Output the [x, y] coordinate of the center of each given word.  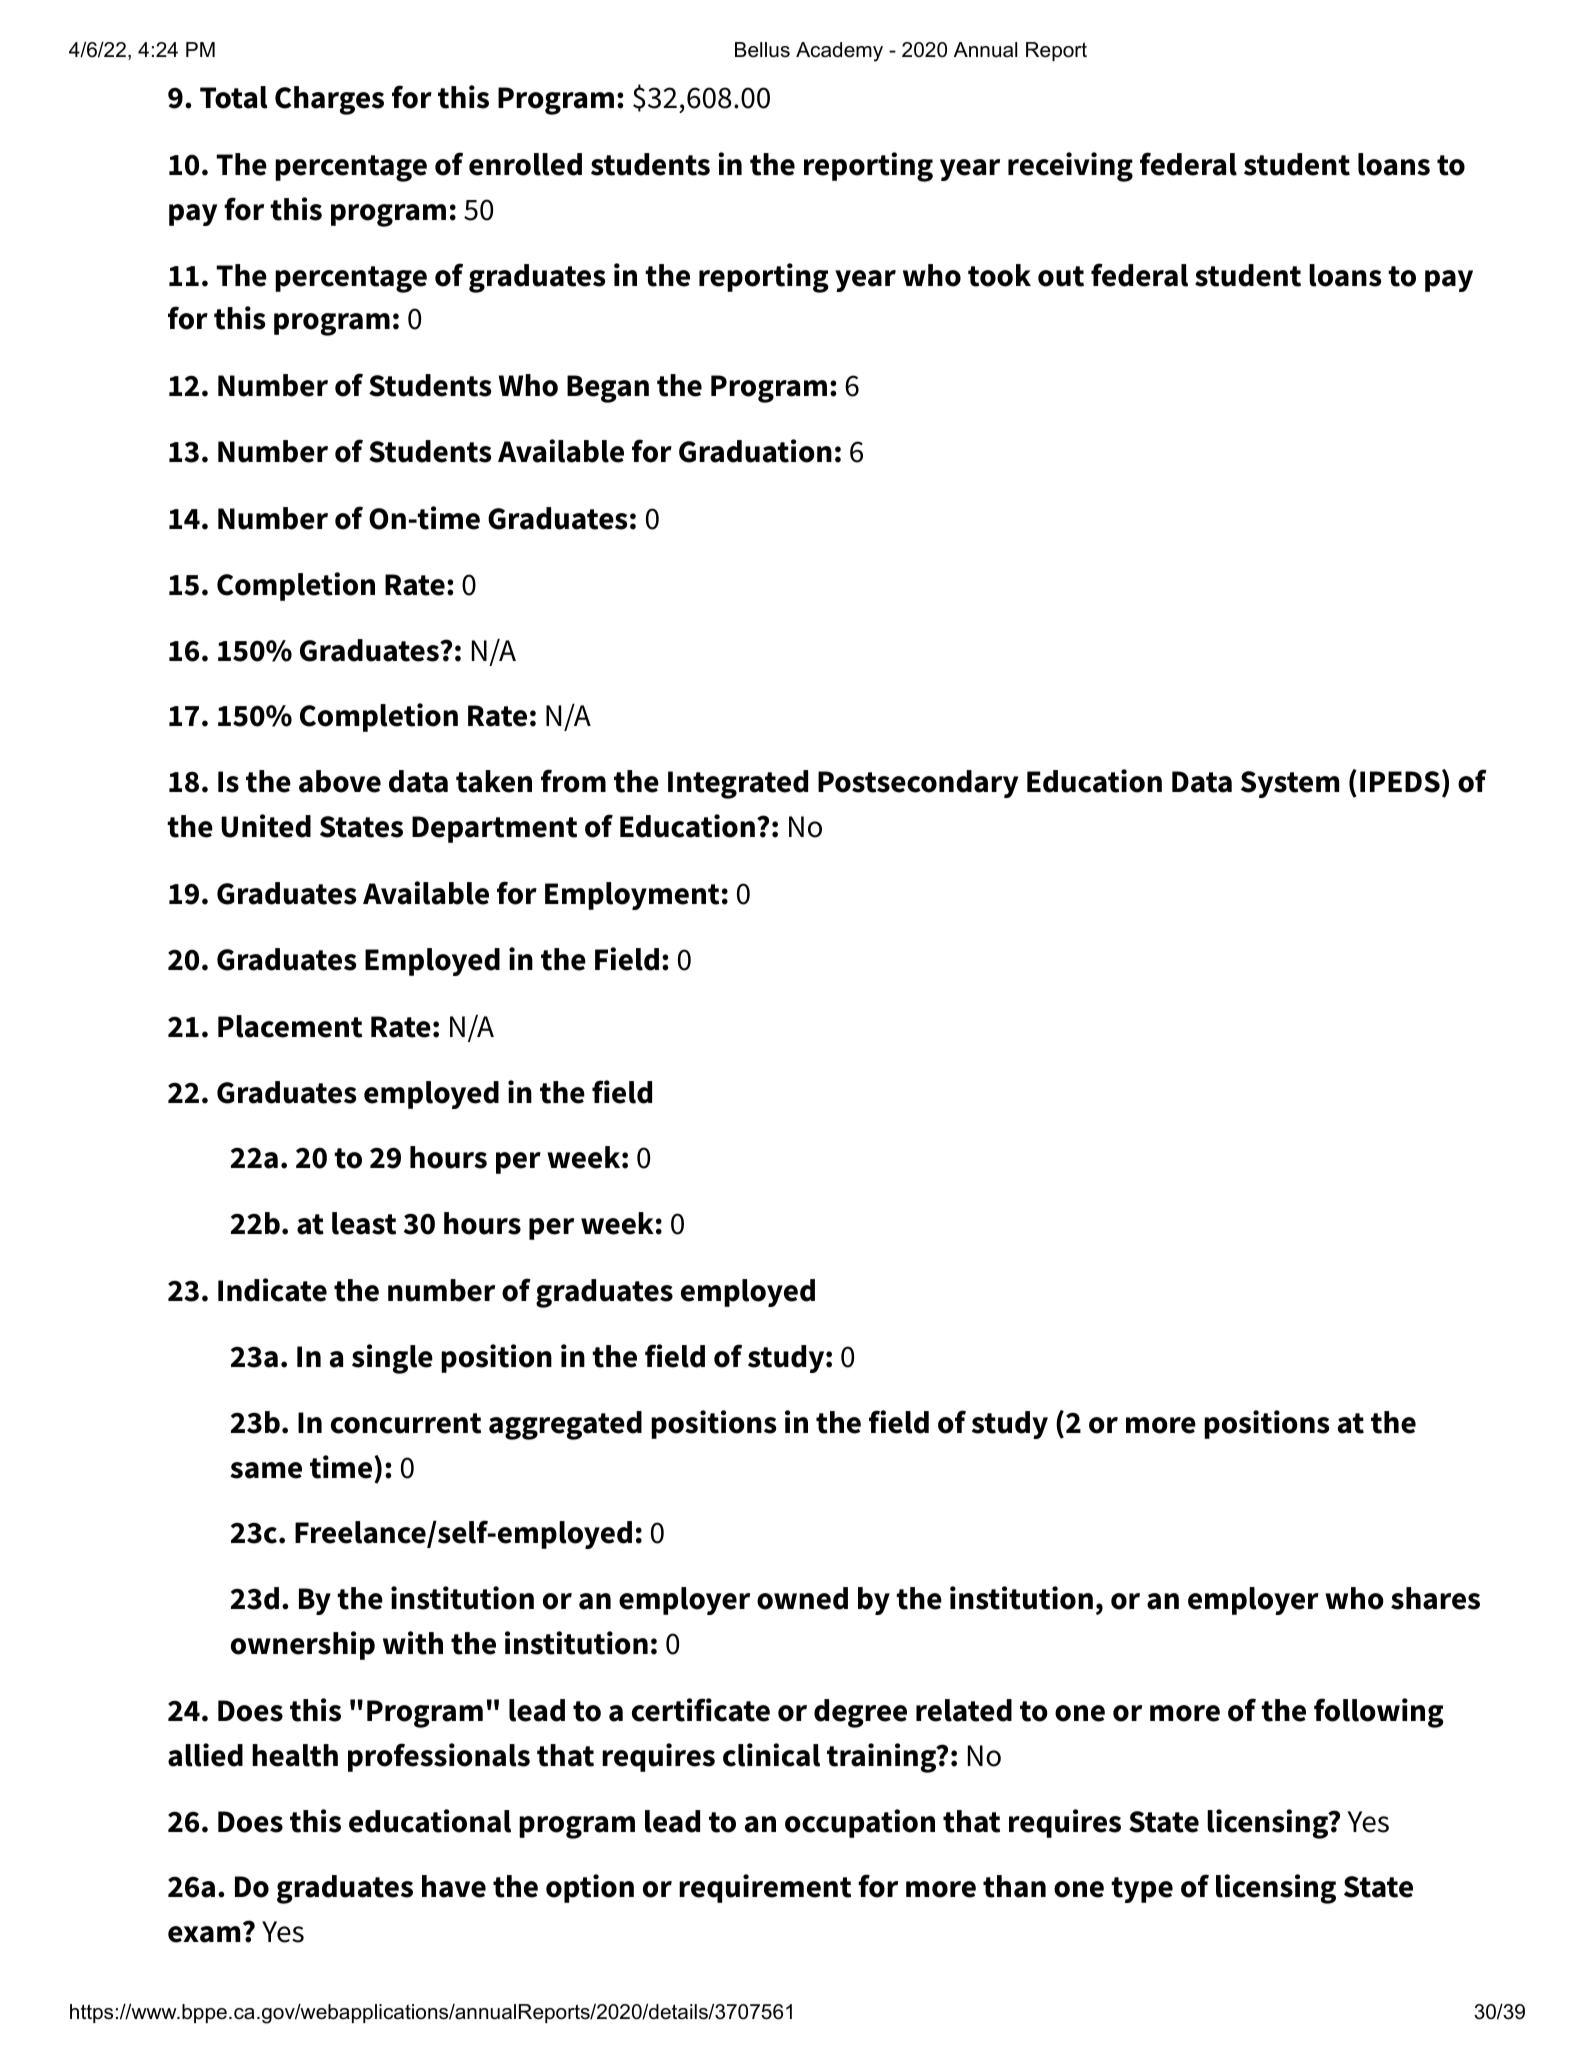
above [340, 781]
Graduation [755, 451]
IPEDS [1400, 782]
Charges [329, 100]
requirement [765, 1888]
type [1142, 1890]
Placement [290, 1026]
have [454, 1886]
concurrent [406, 1423]
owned [802, 1598]
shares [1435, 1598]
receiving [1070, 167]
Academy [839, 52]
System [1290, 784]
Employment [632, 896]
